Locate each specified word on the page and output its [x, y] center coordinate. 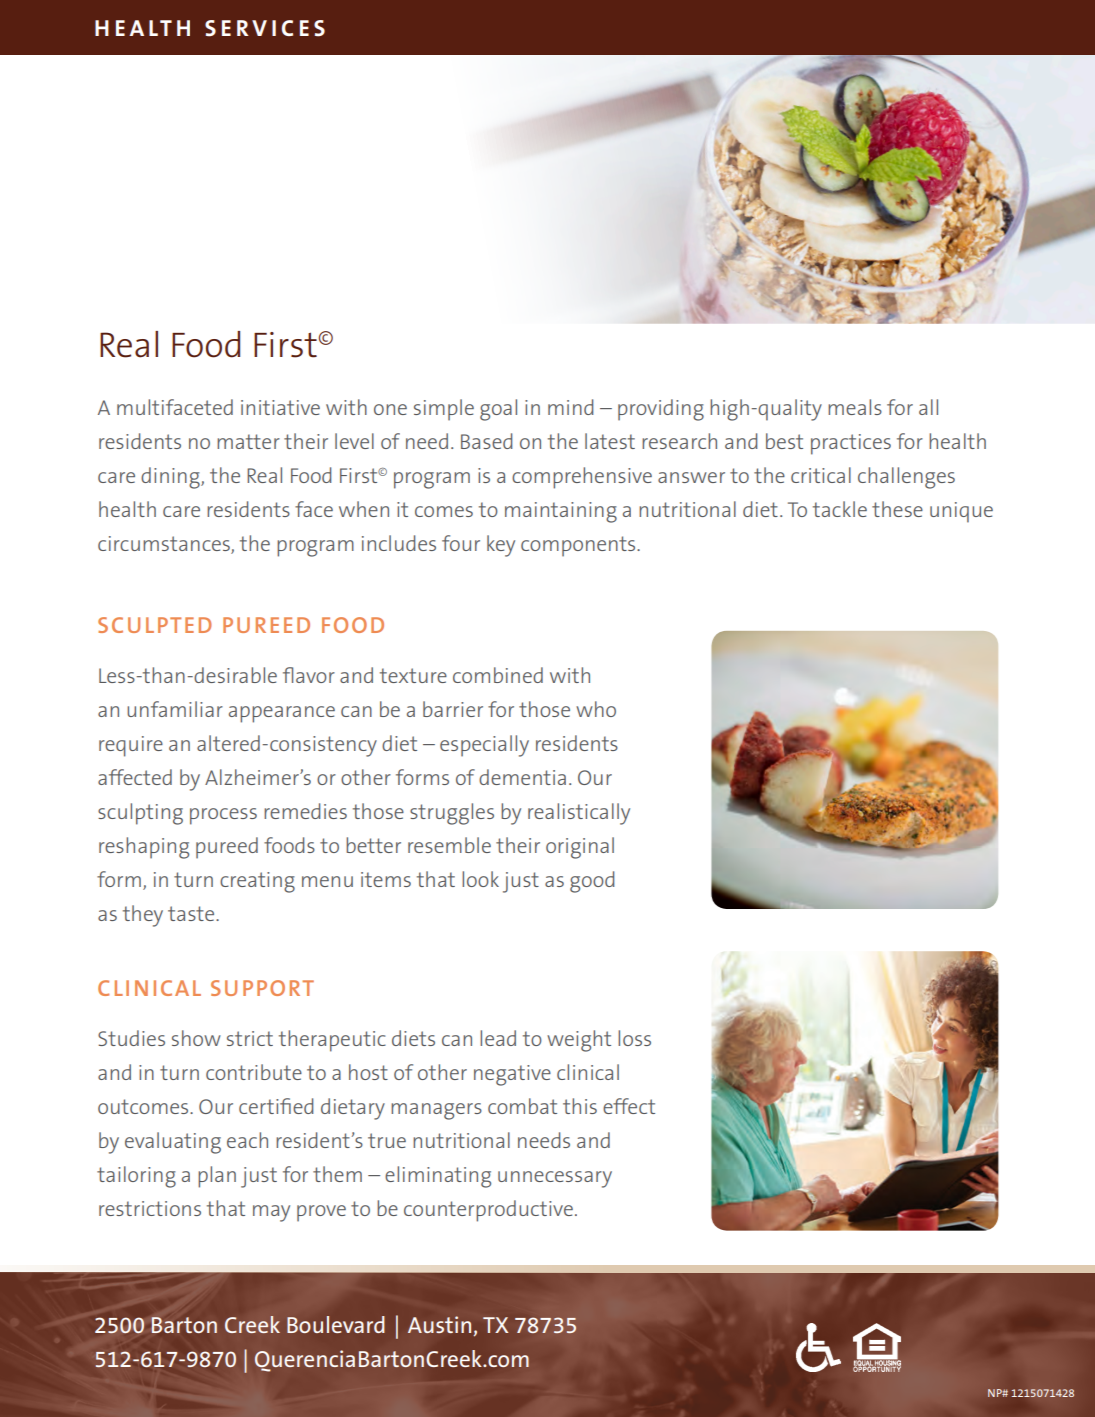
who [596, 709]
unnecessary [555, 1179]
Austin [439, 1324]
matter [248, 441]
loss [634, 1038]
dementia [522, 777]
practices [851, 444]
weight [579, 1041]
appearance [282, 714]
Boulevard [336, 1324]
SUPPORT [262, 988]
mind [570, 407]
